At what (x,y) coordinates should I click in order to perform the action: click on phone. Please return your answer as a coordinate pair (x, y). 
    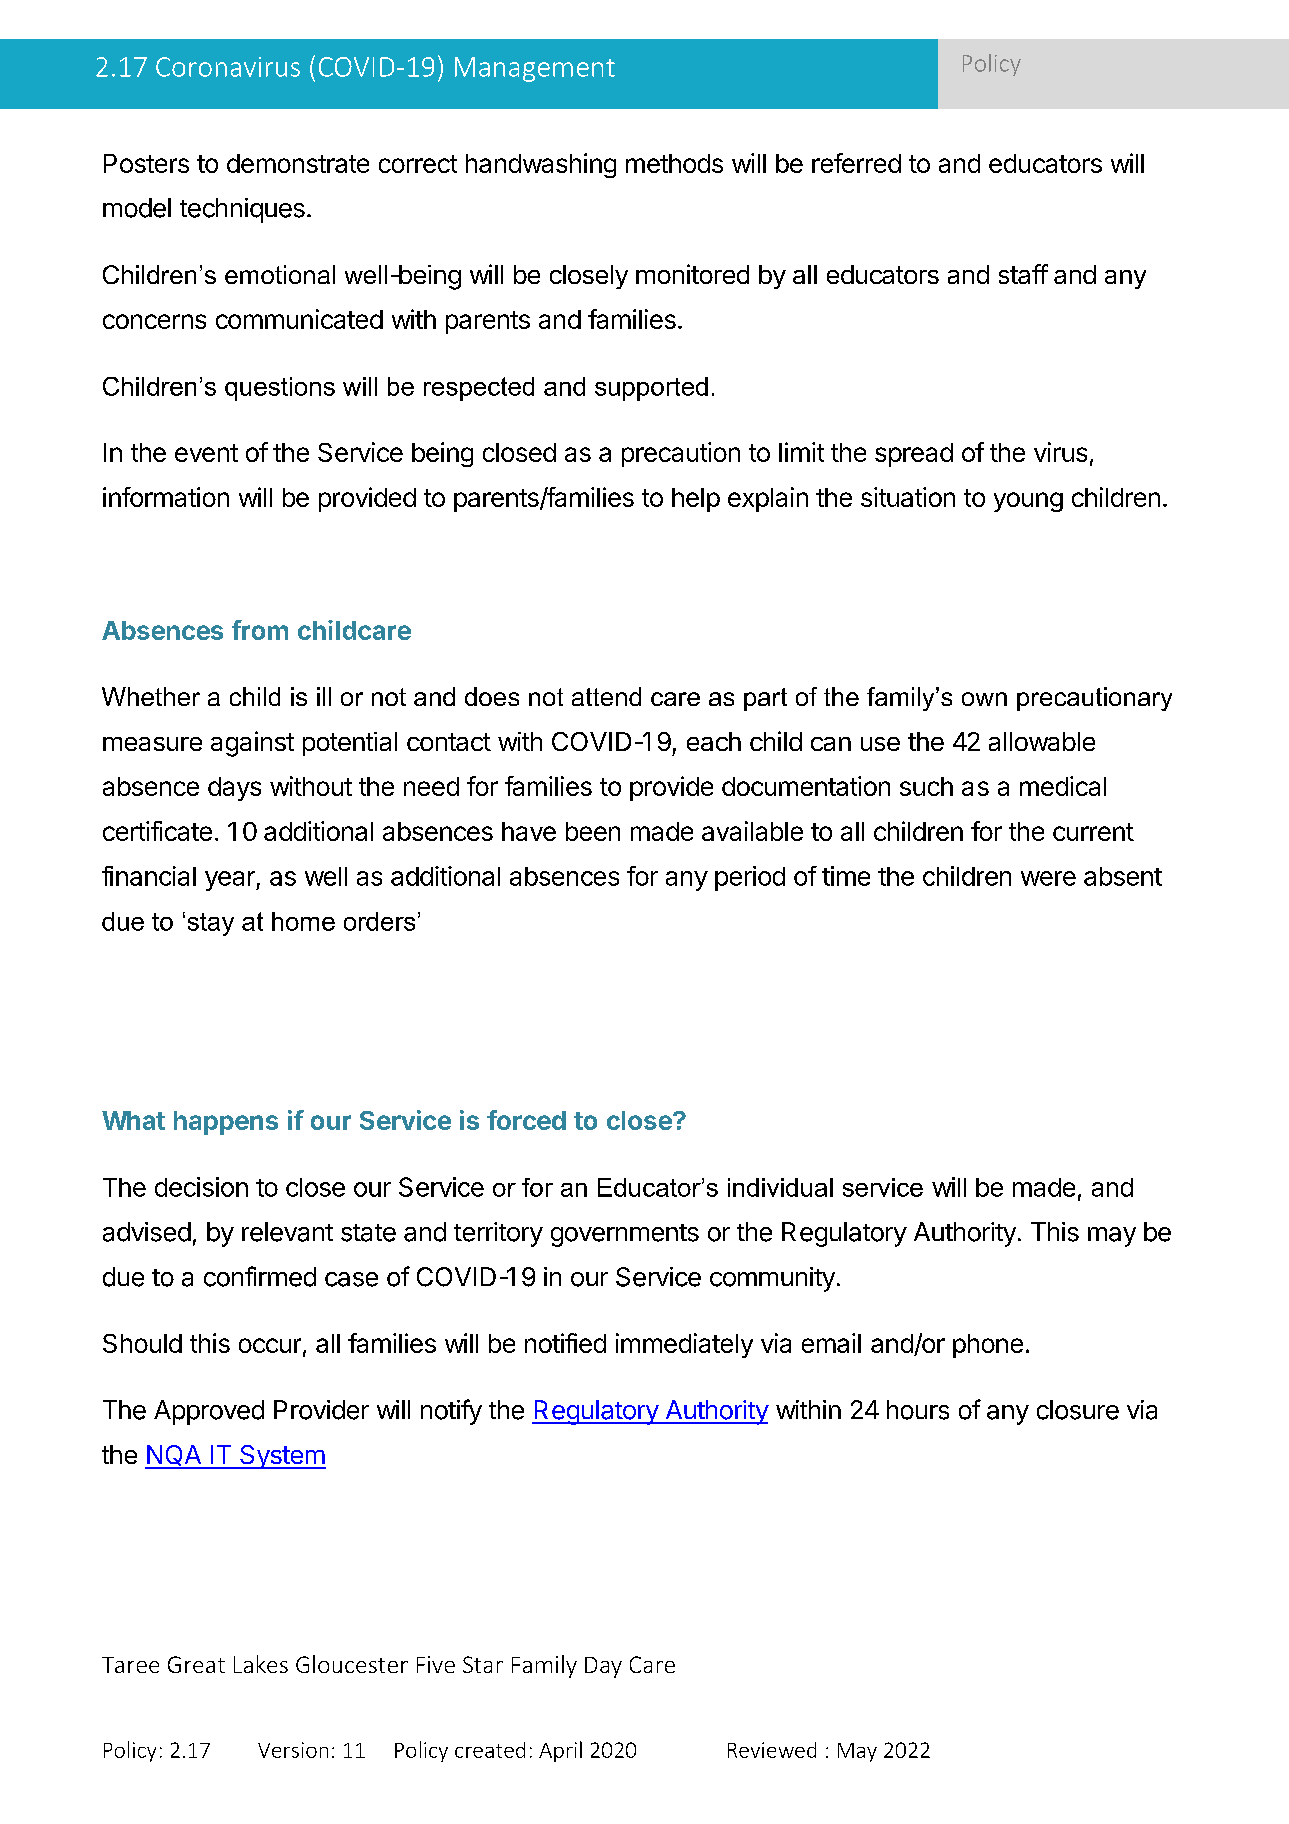
    Looking at the image, I should click on (988, 1346).
